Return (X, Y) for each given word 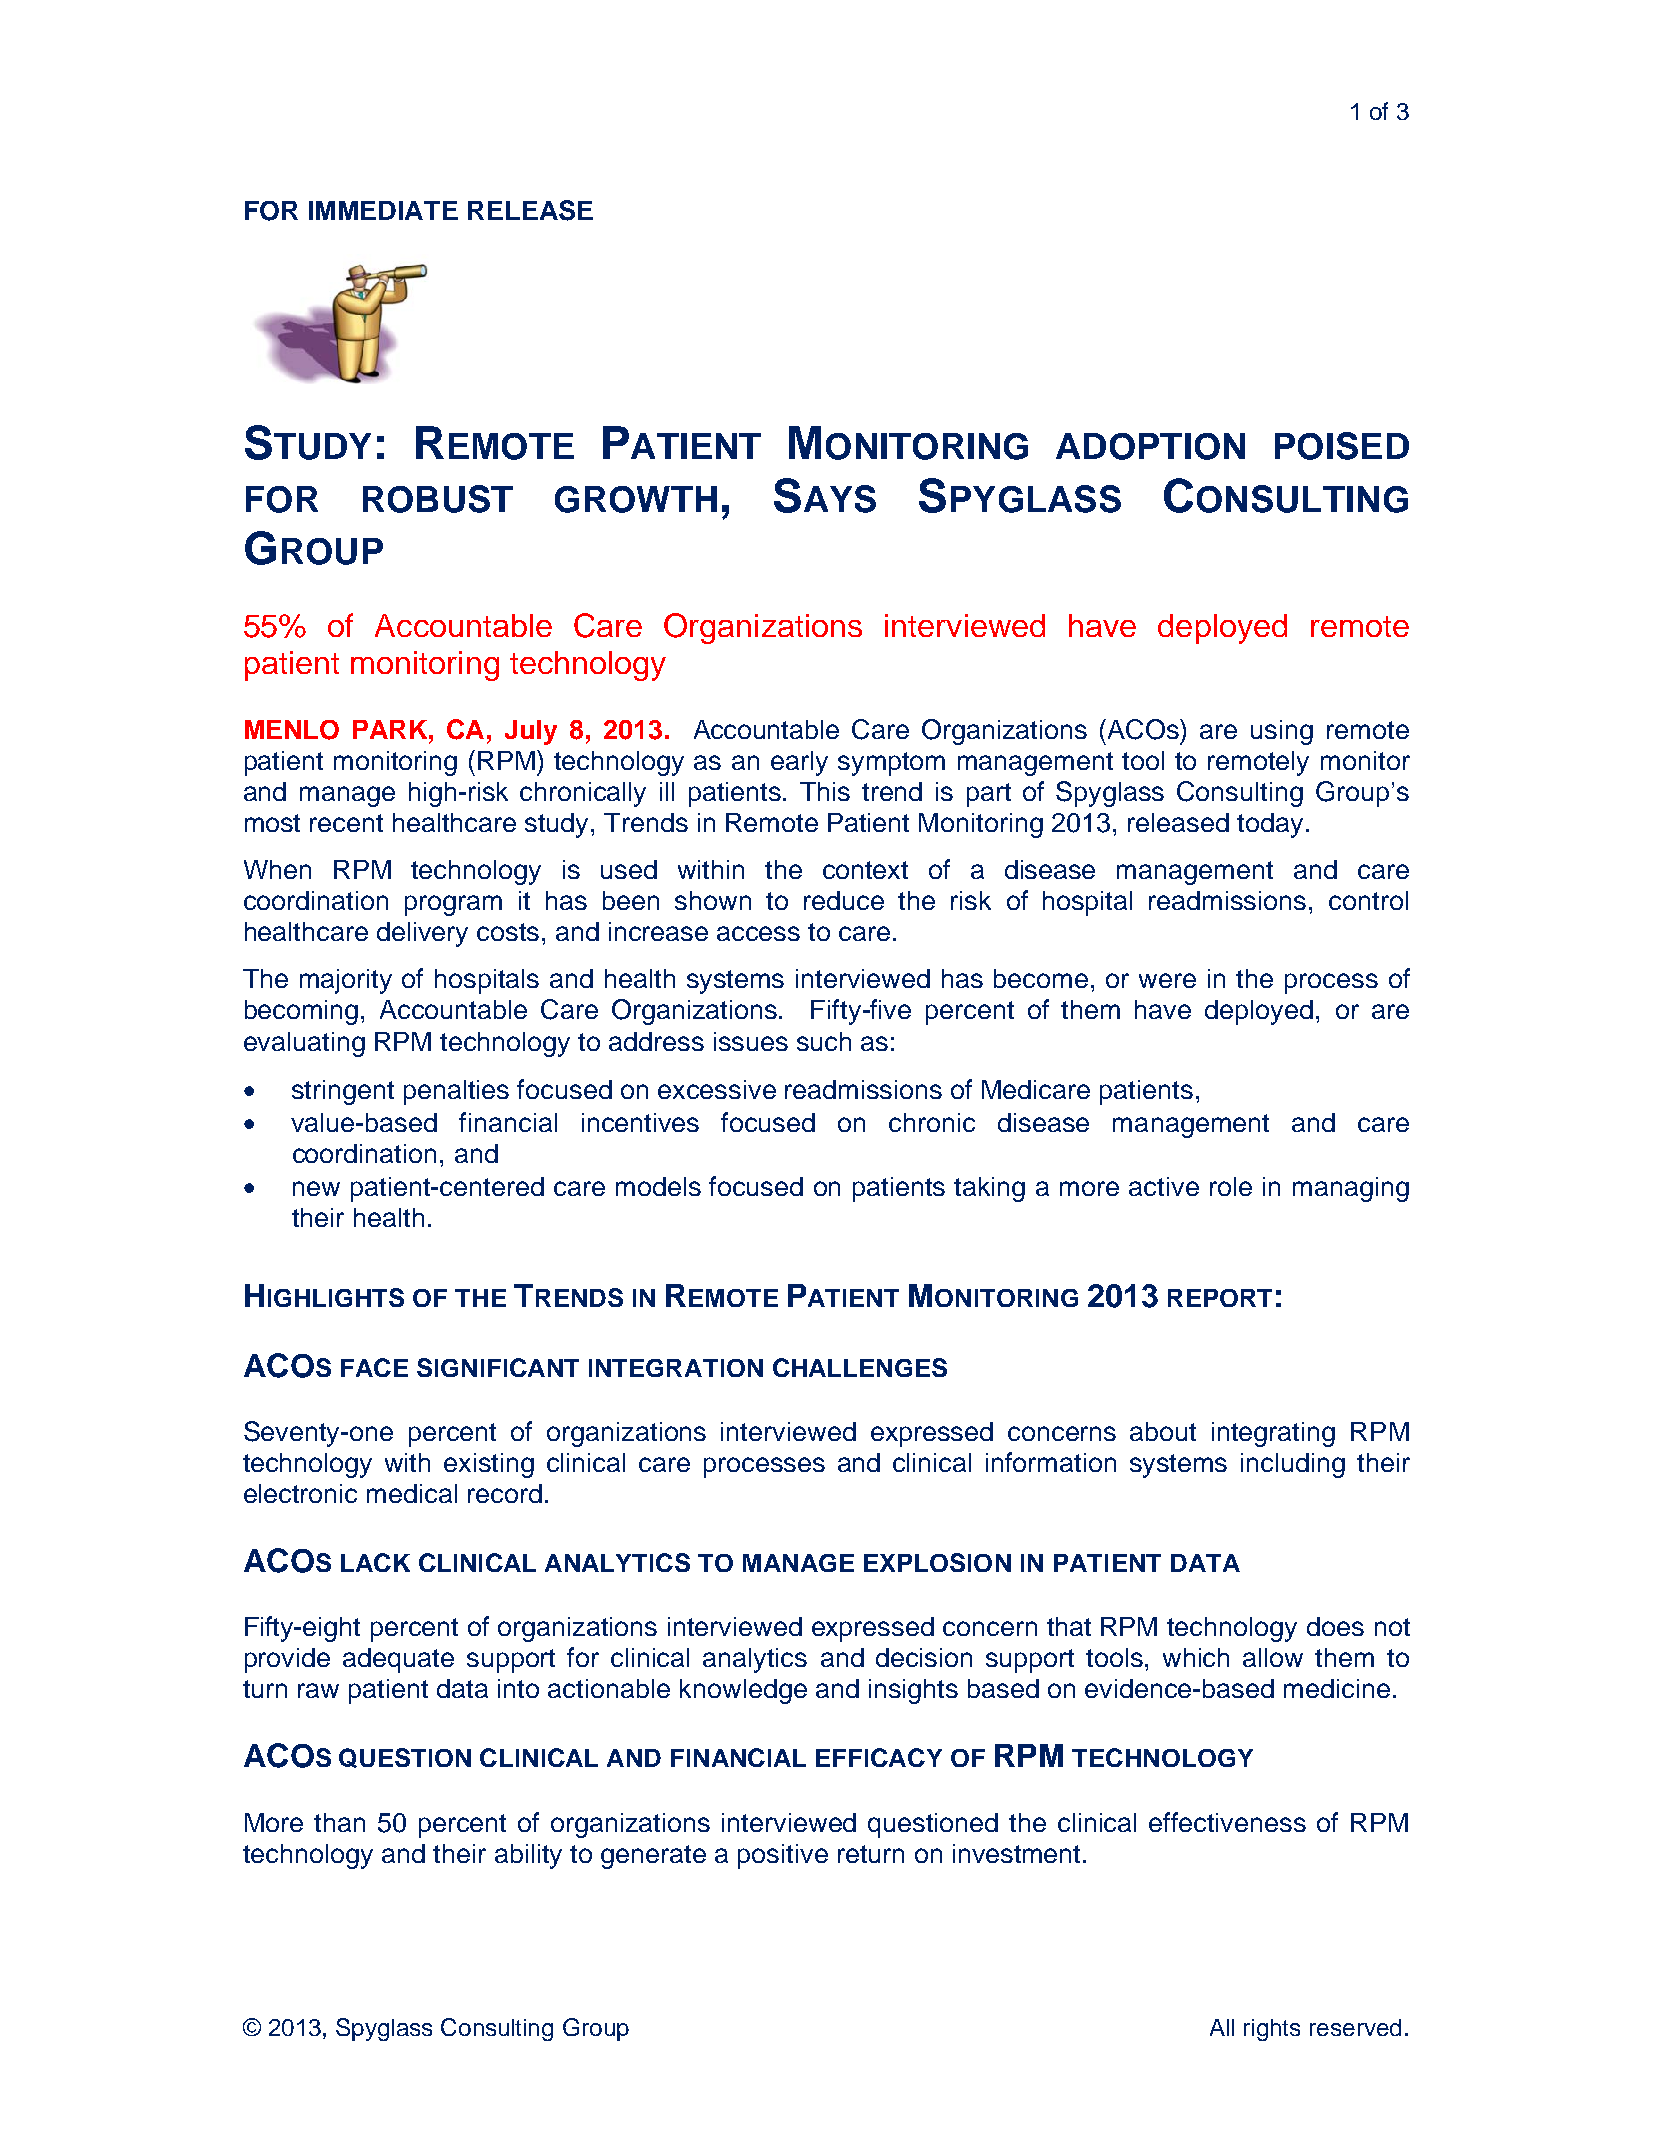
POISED (1342, 446)
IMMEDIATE (383, 210)
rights (1272, 2030)
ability (528, 1856)
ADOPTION (1150, 446)
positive (783, 1856)
